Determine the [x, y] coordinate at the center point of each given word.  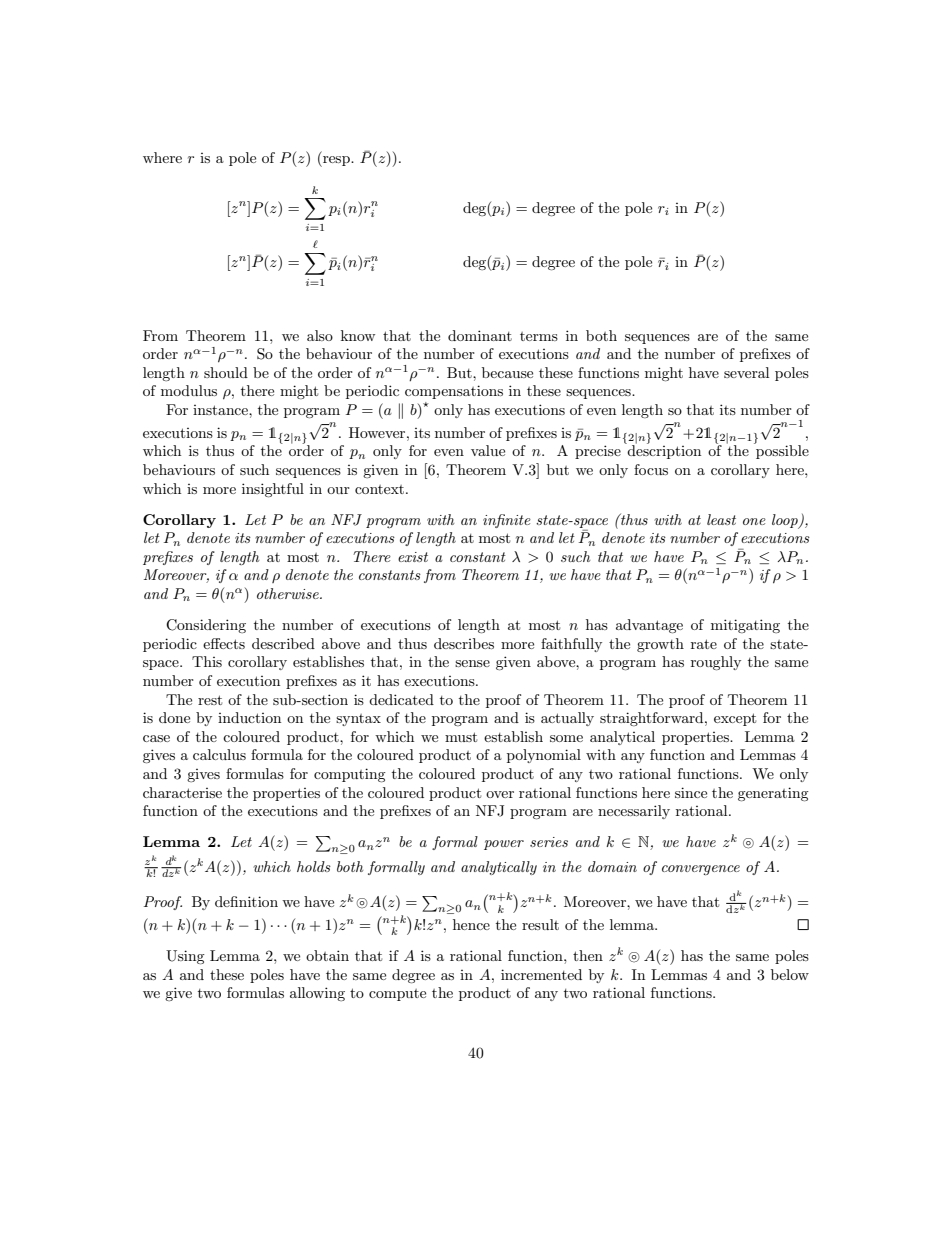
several [746, 372]
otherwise [289, 593]
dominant [480, 335]
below [790, 974]
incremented [541, 974]
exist [413, 557]
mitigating [745, 626]
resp [336, 161]
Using [185, 957]
